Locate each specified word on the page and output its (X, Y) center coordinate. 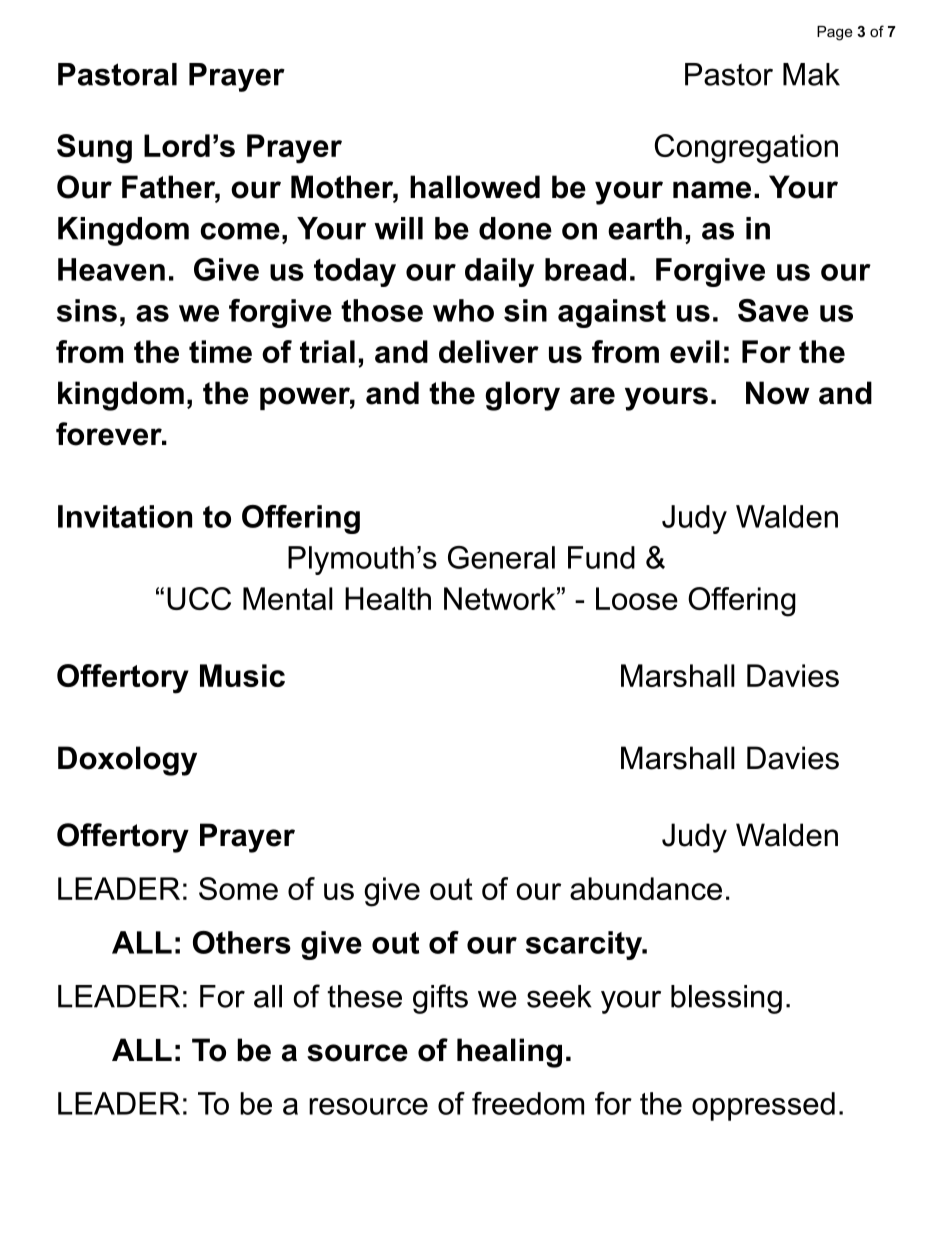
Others (242, 942)
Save (773, 310)
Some (238, 888)
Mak (811, 74)
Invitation (125, 516)
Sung (94, 149)
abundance (646, 888)
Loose (637, 598)
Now (778, 393)
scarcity (585, 945)
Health (388, 598)
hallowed (475, 187)
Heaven (111, 269)
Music (242, 675)
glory (522, 396)
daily (499, 272)
